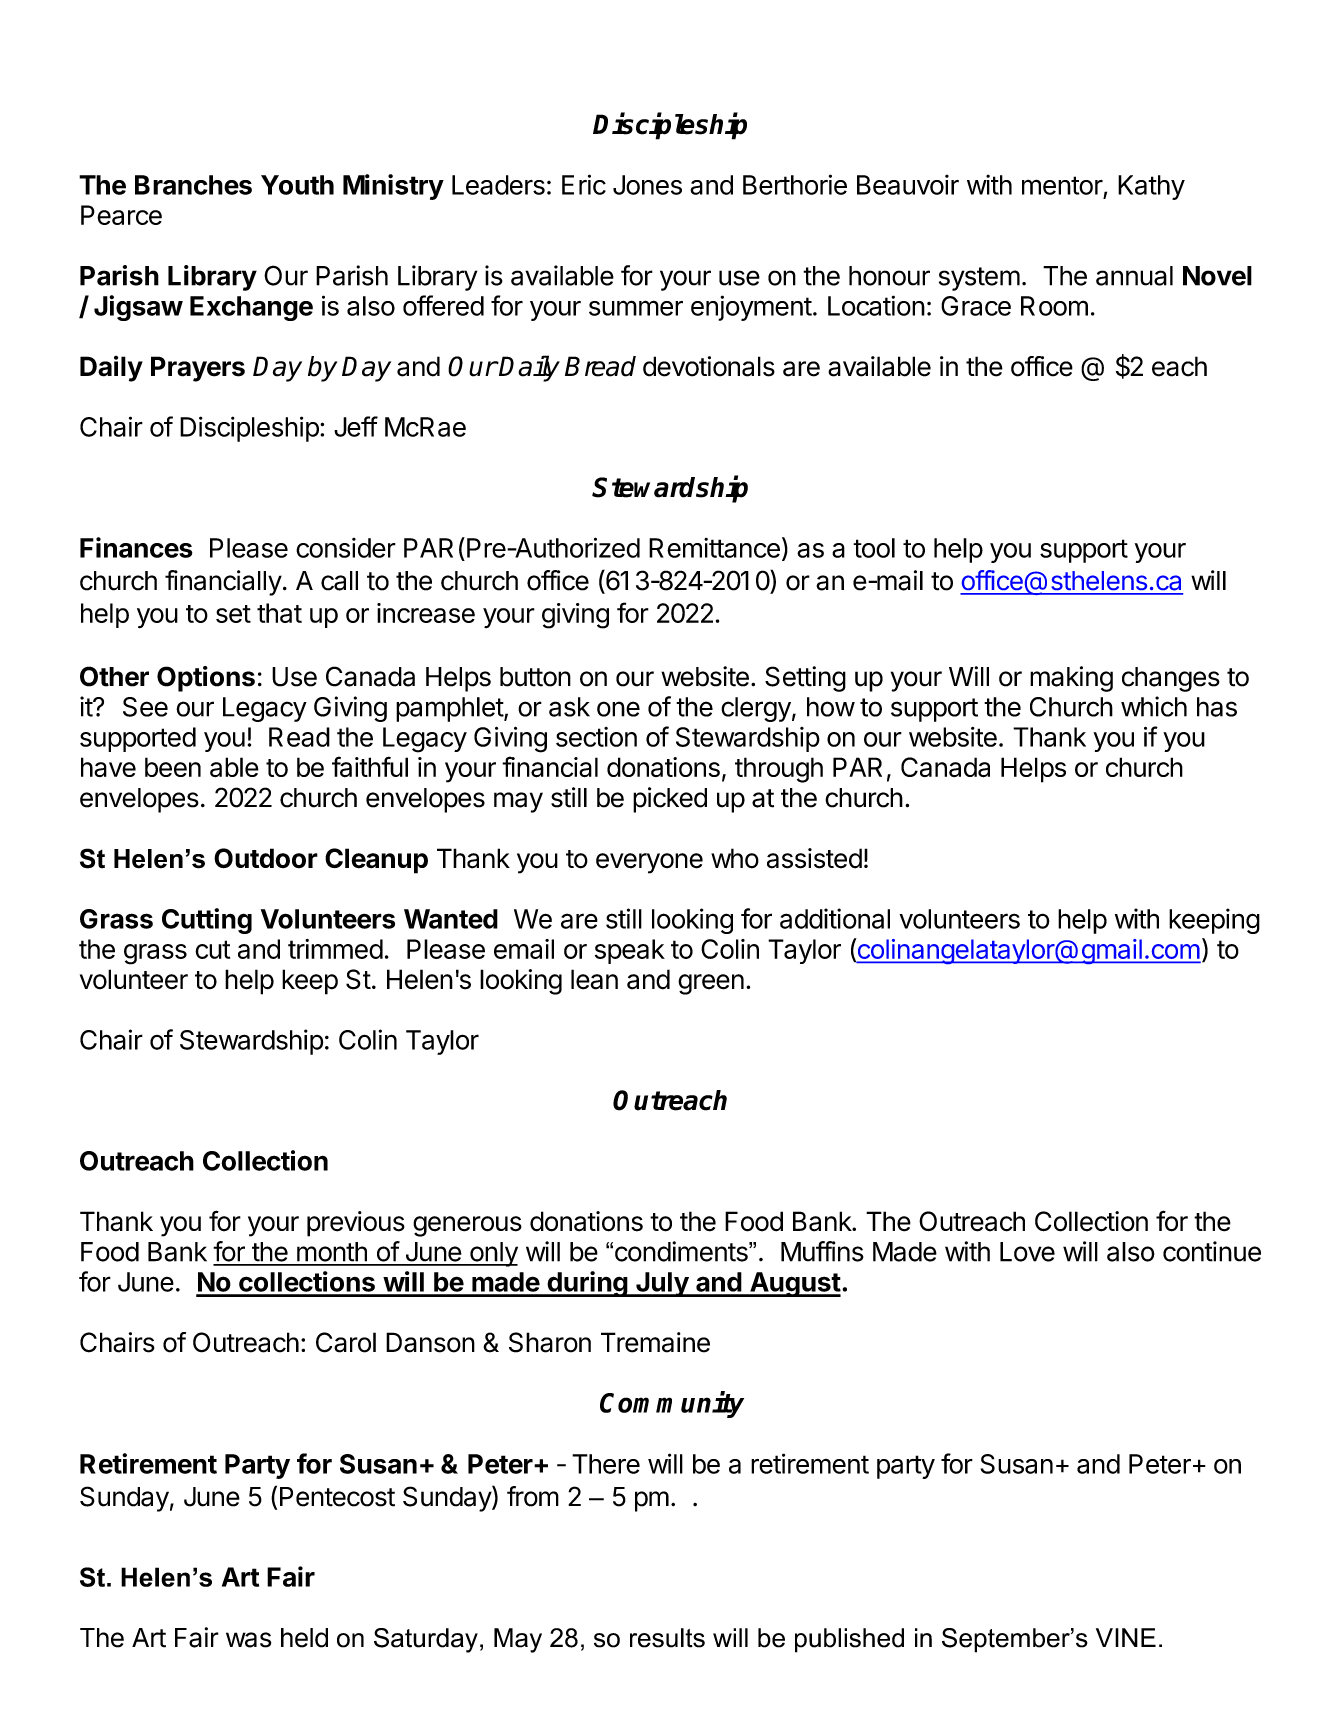  What do you see at coordinates (647, 185) in the page?
I see `Jones` at bounding box center [647, 185].
